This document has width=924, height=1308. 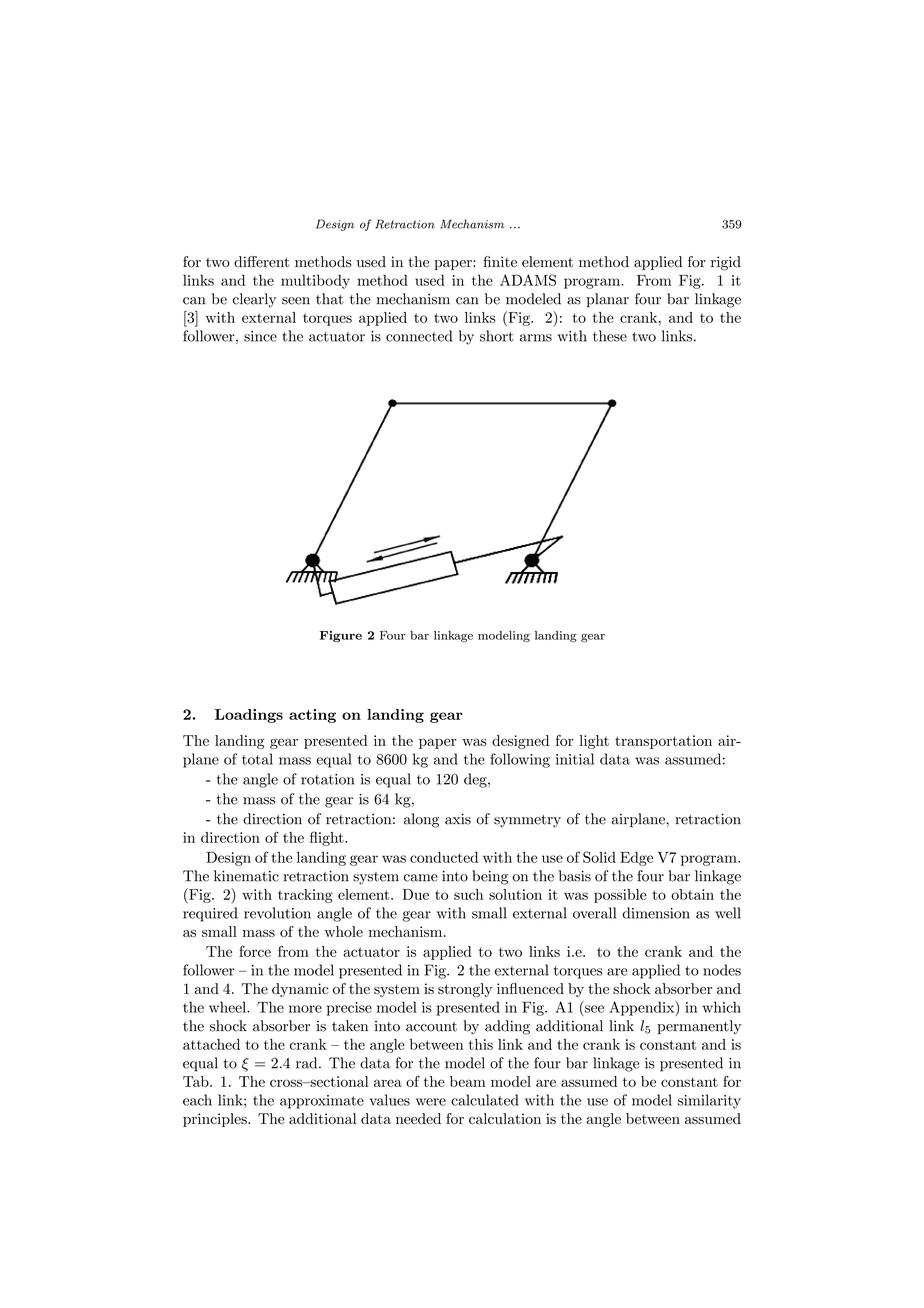 What do you see at coordinates (246, 876) in the document?
I see `kinematic` at bounding box center [246, 876].
